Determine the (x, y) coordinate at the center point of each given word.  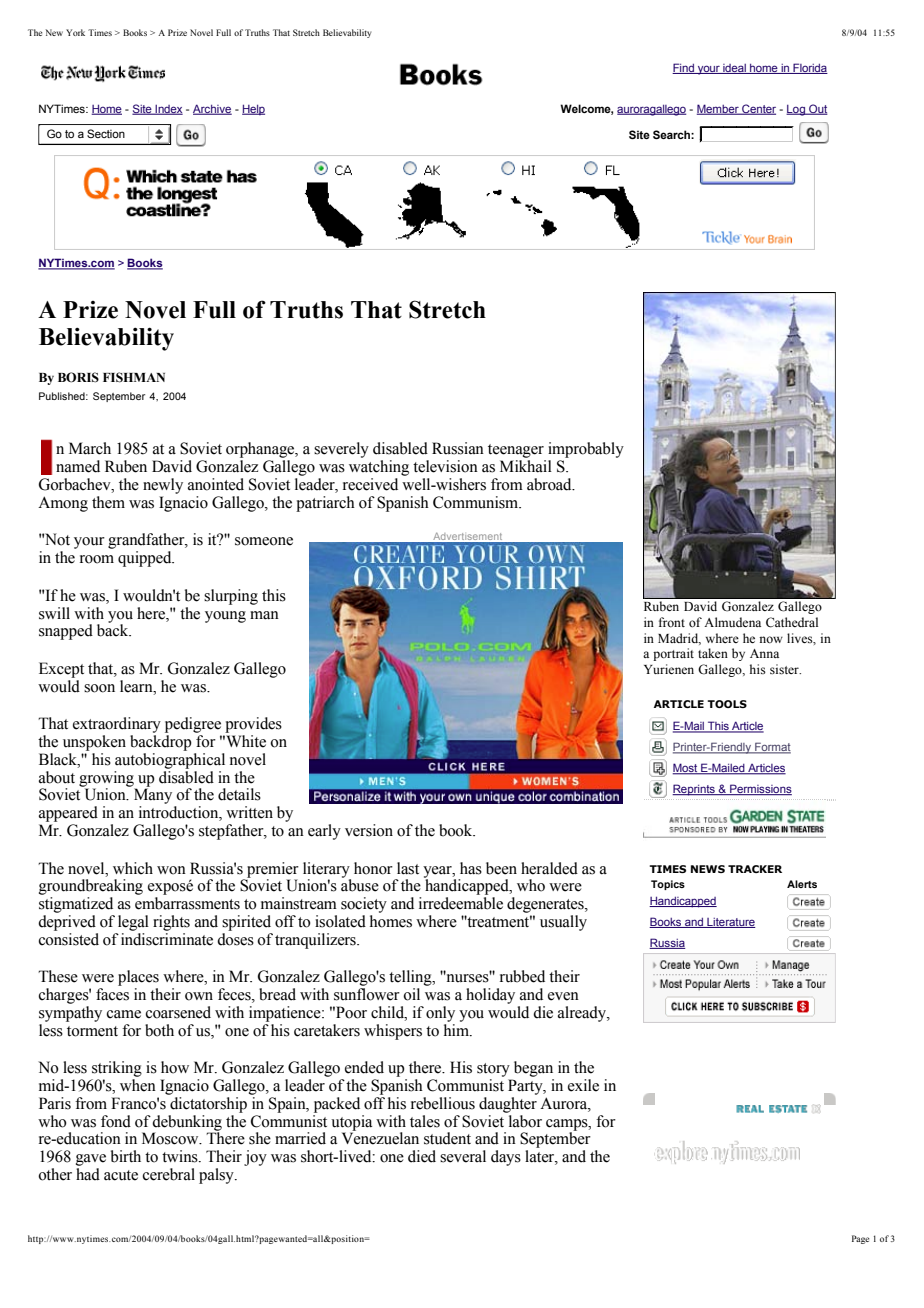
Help (253, 109)
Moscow (171, 1138)
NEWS (708, 869)
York (75, 32)
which (133, 868)
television (445, 466)
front (672, 622)
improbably (586, 451)
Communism (477, 502)
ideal (734, 69)
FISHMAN (134, 377)
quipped (146, 559)
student (447, 1138)
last (408, 868)
